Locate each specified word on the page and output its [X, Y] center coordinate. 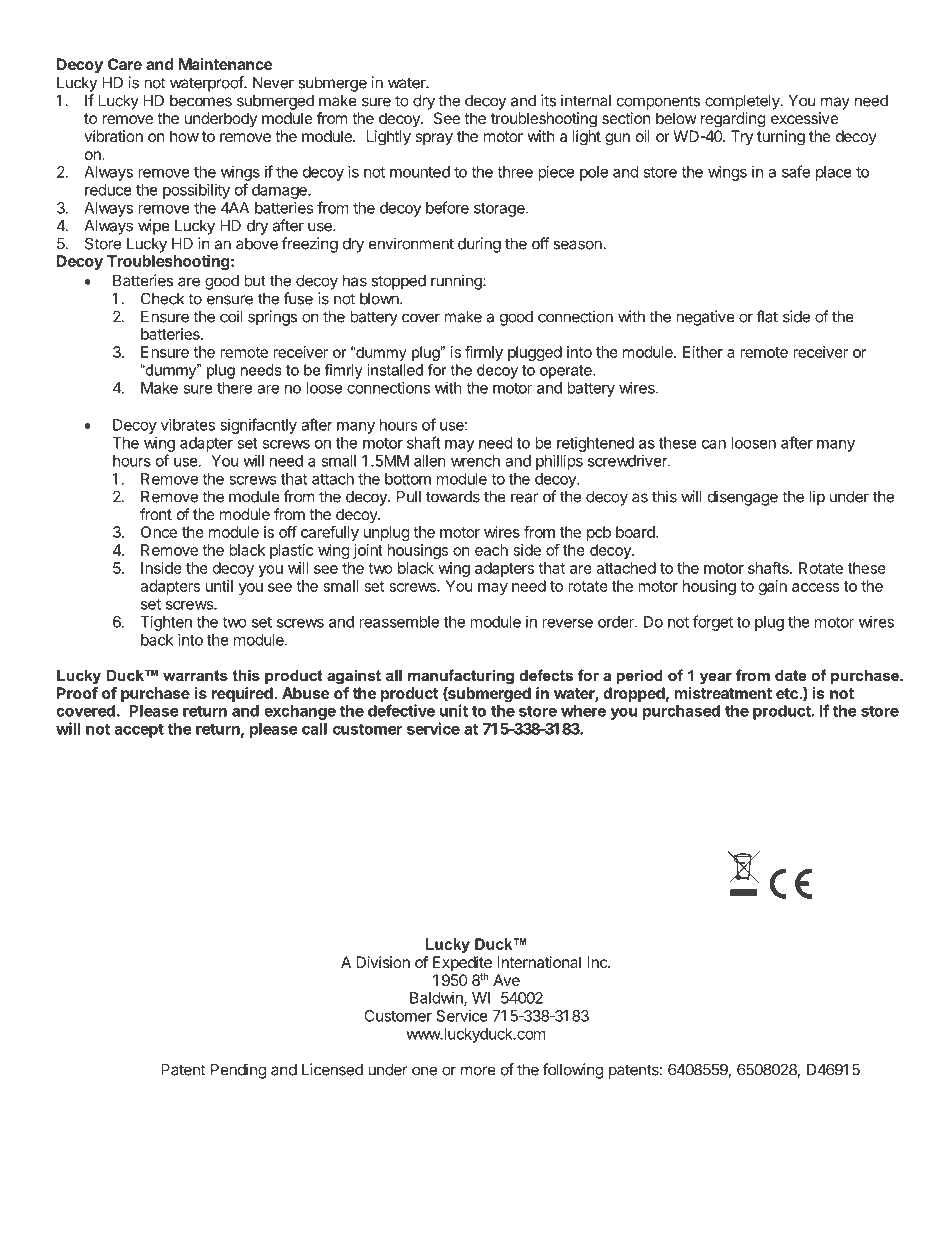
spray [434, 139]
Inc [598, 962]
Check [162, 298]
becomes [201, 101]
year [716, 678]
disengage [743, 498]
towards [453, 497]
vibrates [188, 425]
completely [743, 102]
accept [139, 731]
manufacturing [461, 677]
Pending [238, 1071]
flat [767, 316]
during [479, 245]
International [539, 962]
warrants [195, 675]
